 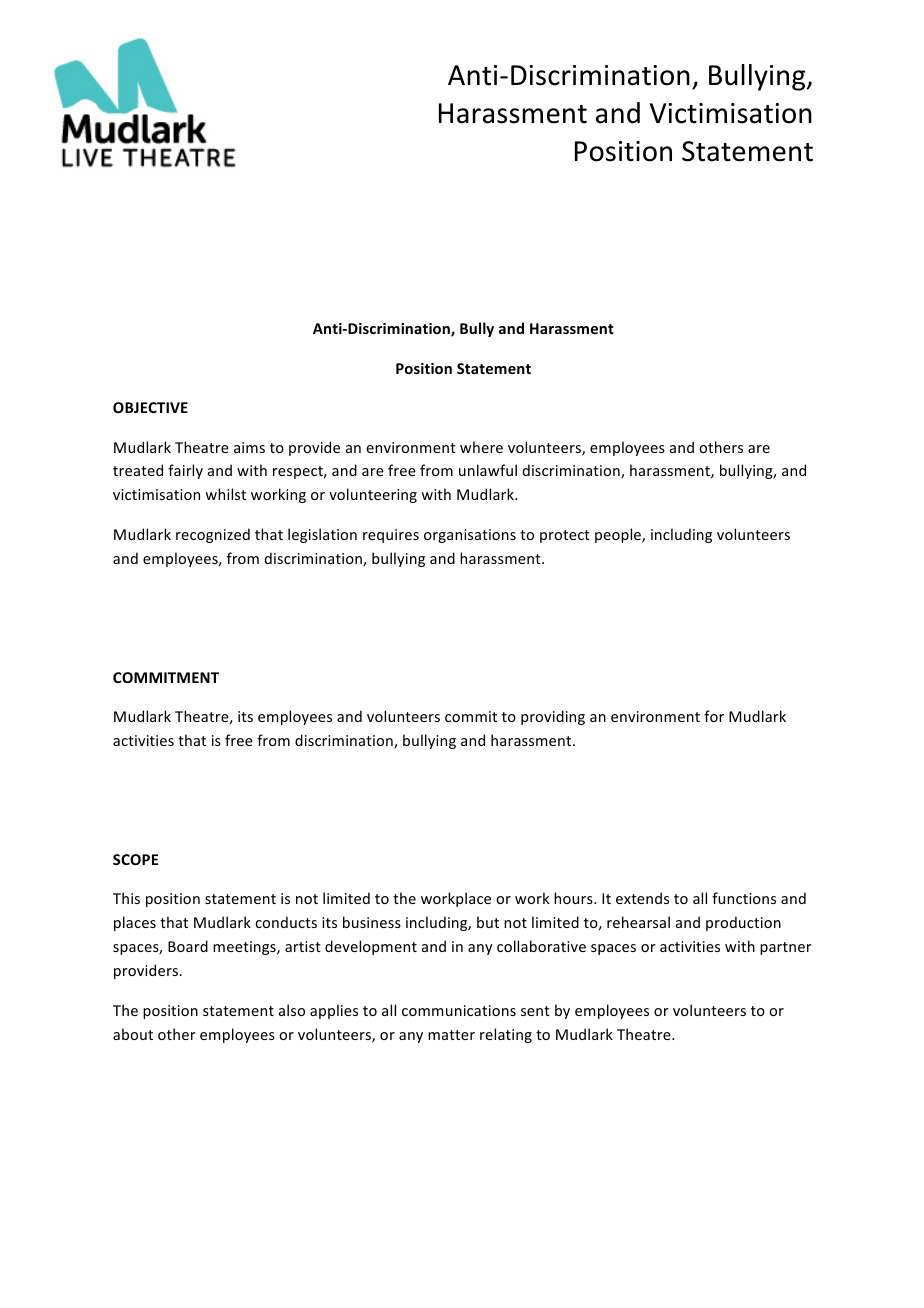 What do you see at coordinates (481, 447) in the document?
I see `where` at bounding box center [481, 447].
